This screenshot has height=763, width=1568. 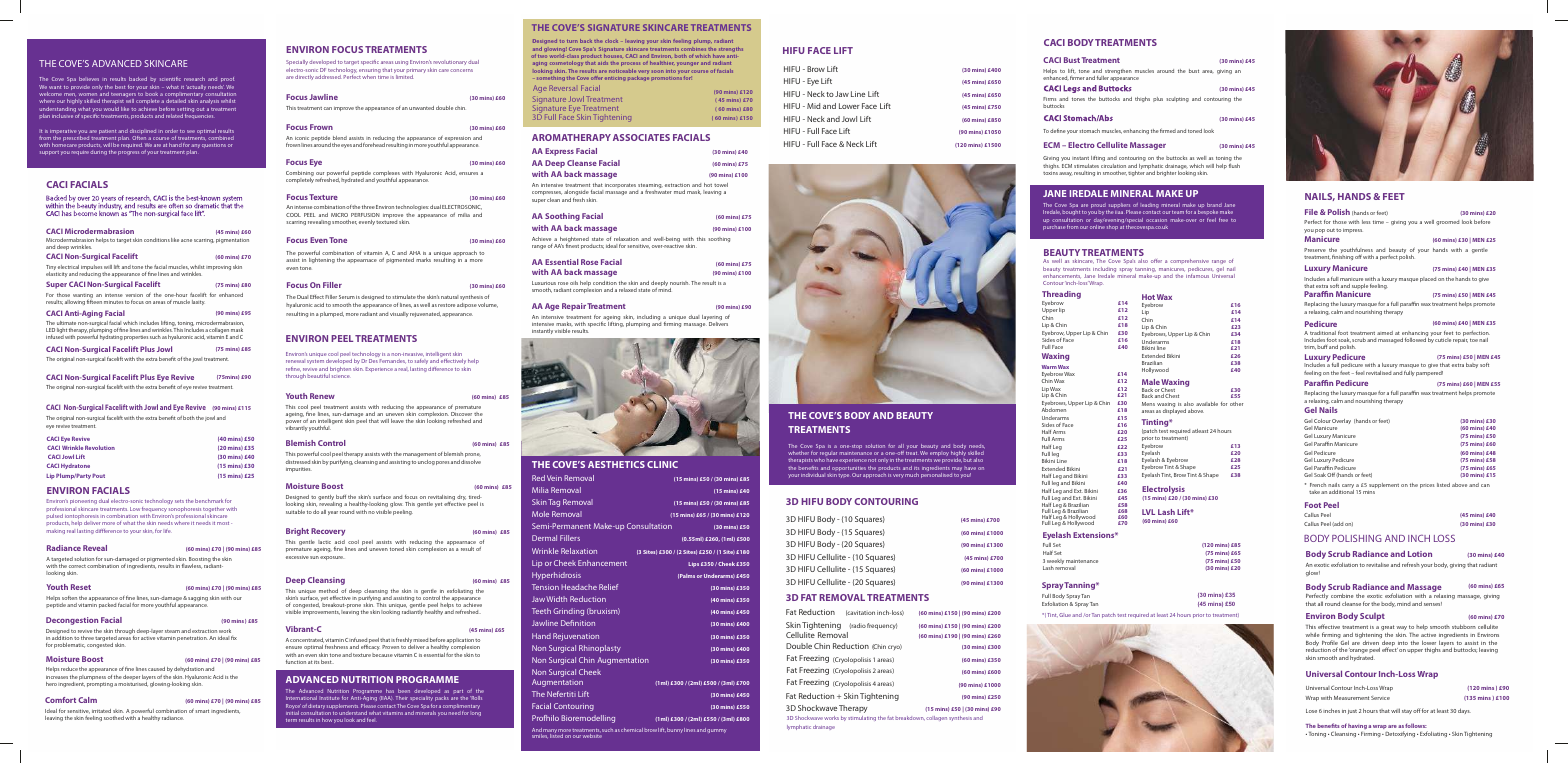 I want to click on research, so click(x=194, y=79).
